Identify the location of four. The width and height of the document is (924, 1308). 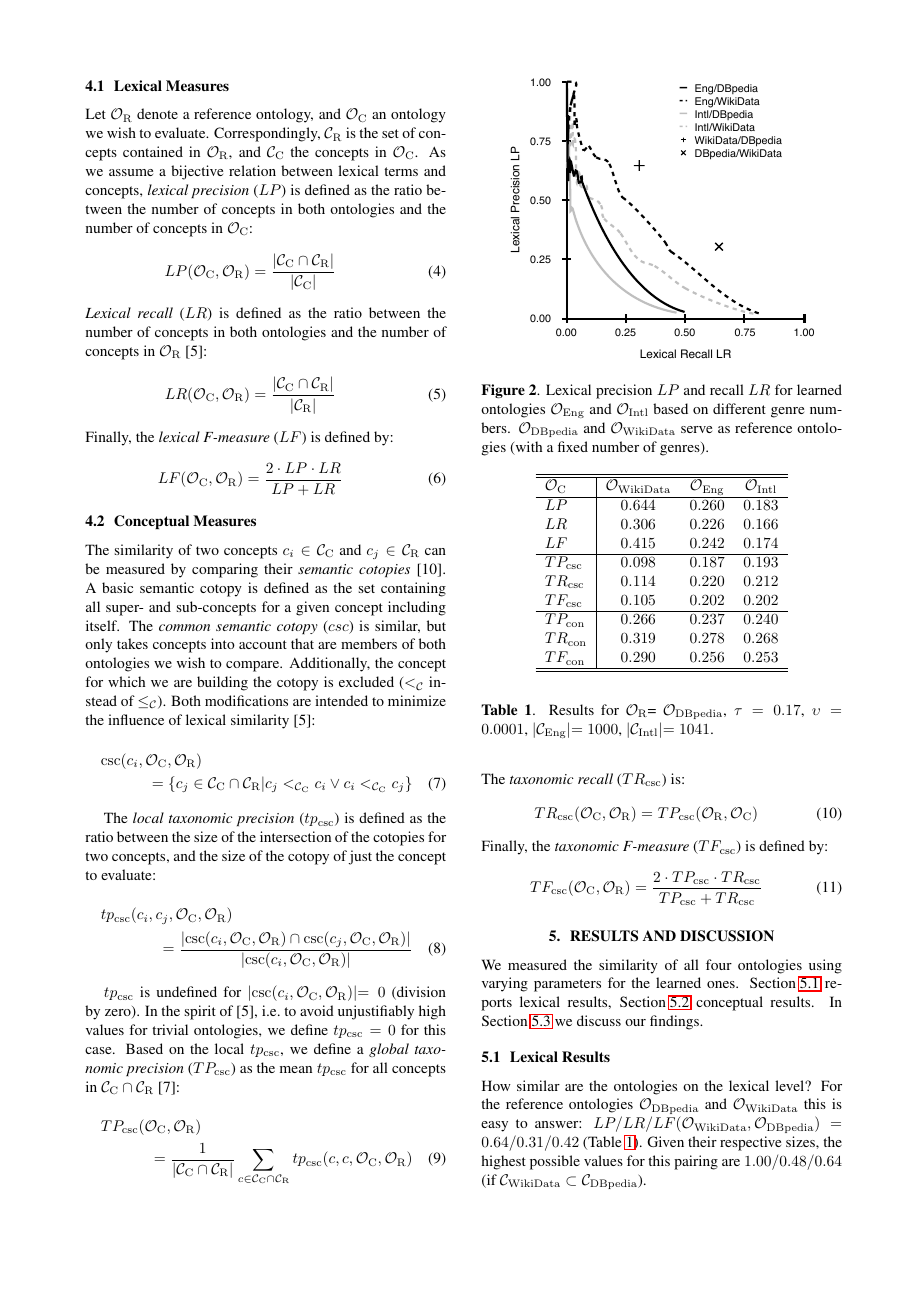
(719, 964).
